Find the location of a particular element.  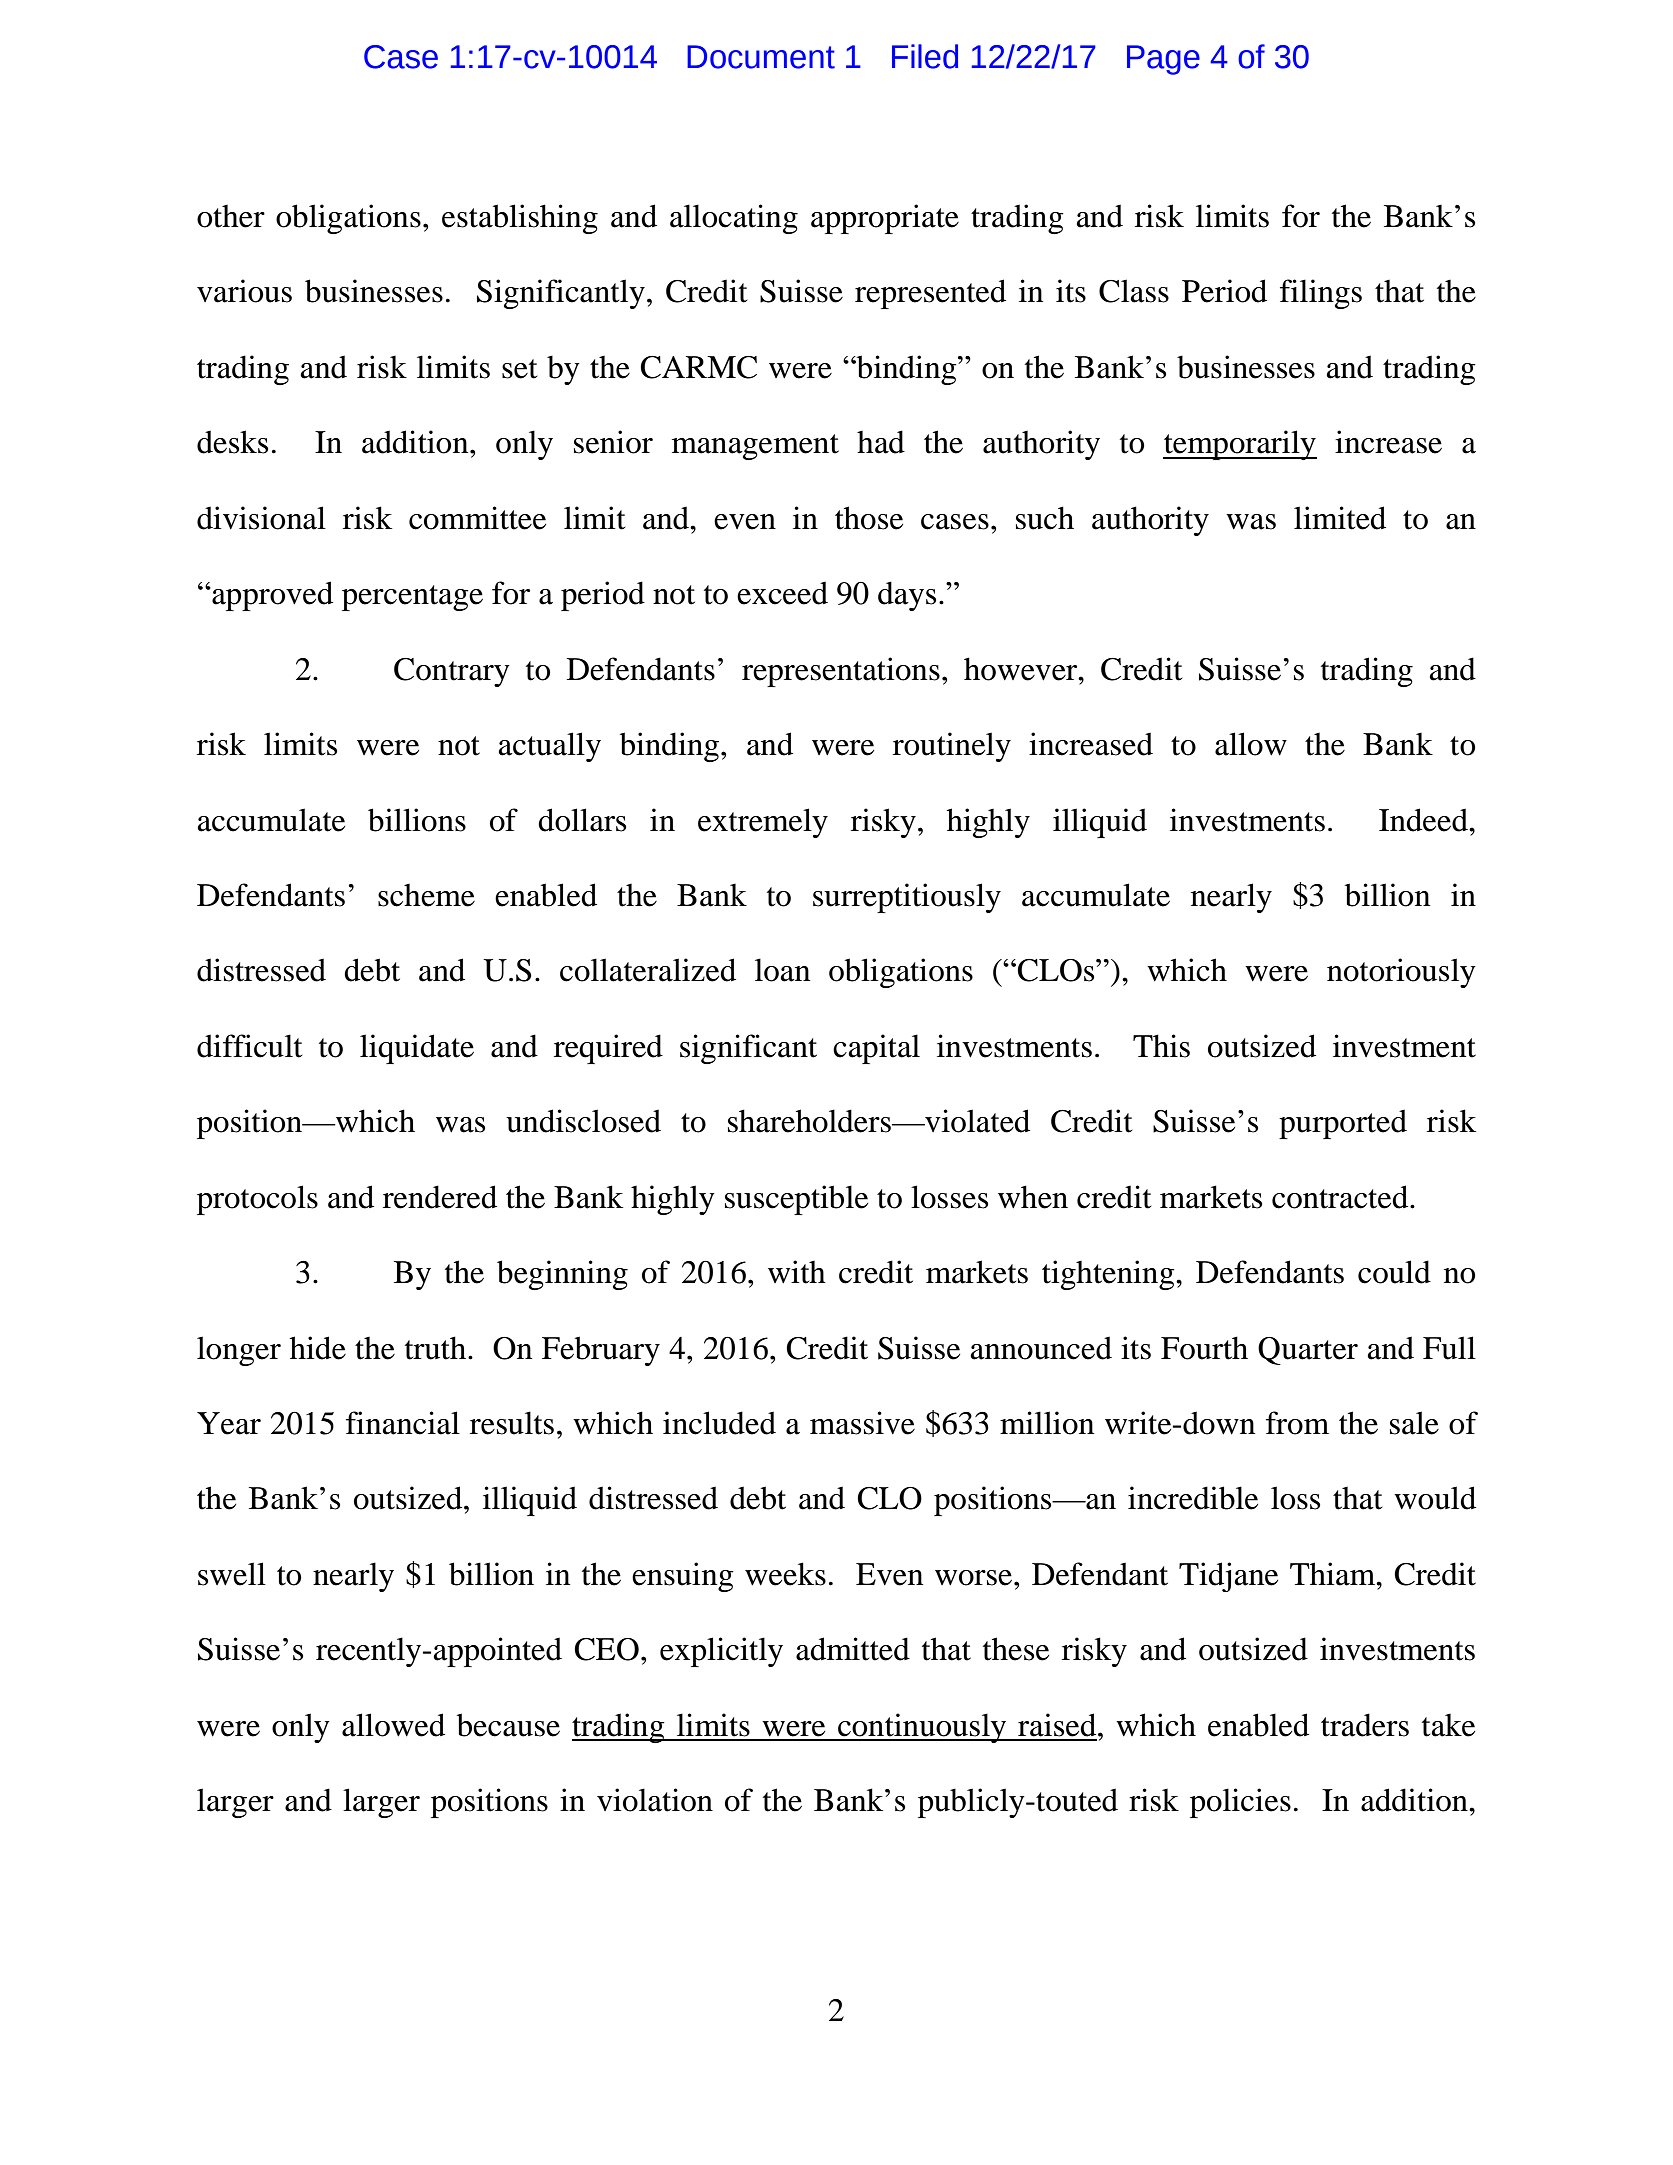

Document is located at coordinates (761, 57).
